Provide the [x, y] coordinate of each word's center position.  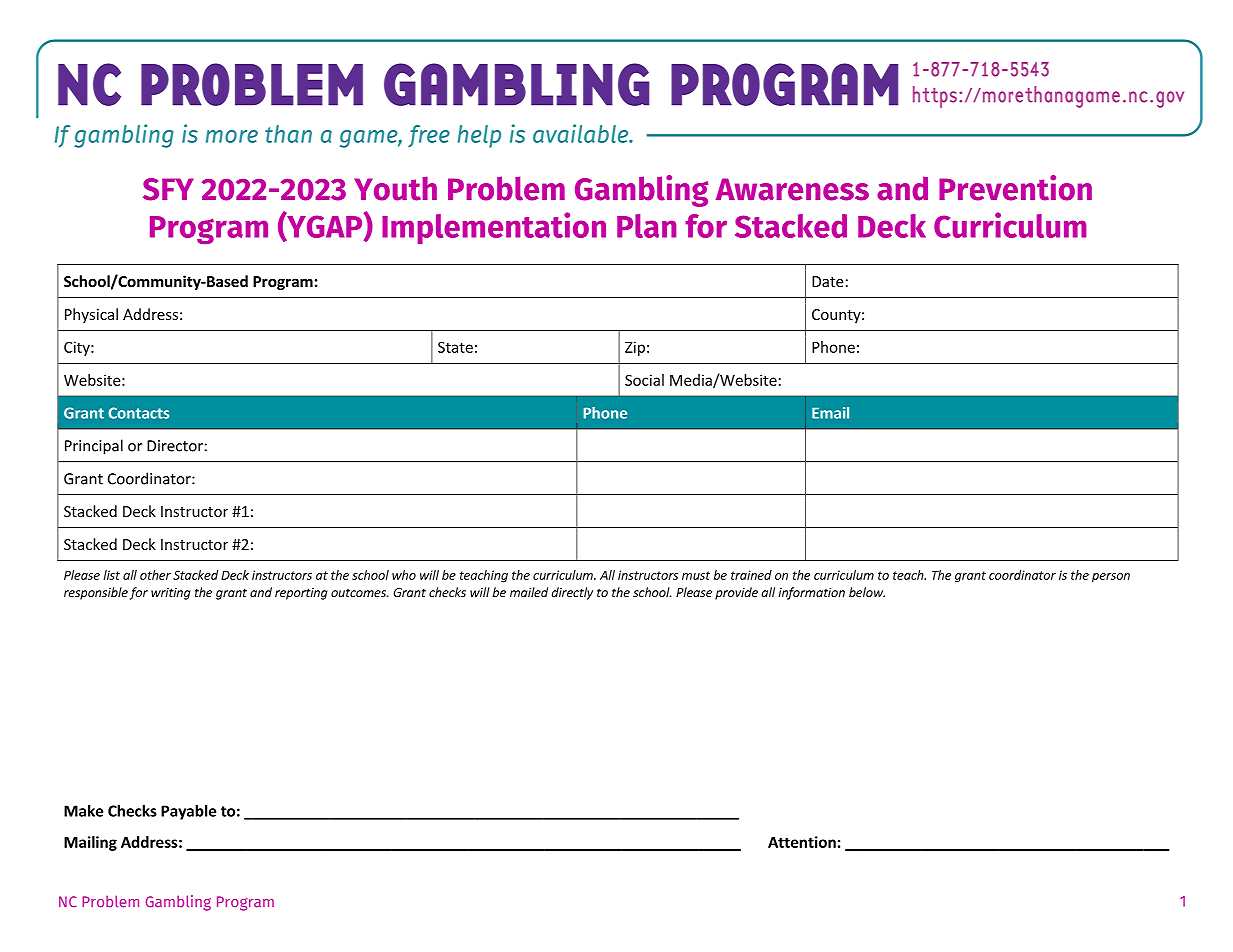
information [811, 593]
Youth [395, 188]
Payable [188, 812]
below [867, 592]
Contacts [138, 413]
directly [572, 593]
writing [171, 594]
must [696, 575]
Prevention [1015, 188]
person [1111, 578]
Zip [635, 348]
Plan [646, 226]
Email [830, 413]
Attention [802, 842]
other [155, 575]
